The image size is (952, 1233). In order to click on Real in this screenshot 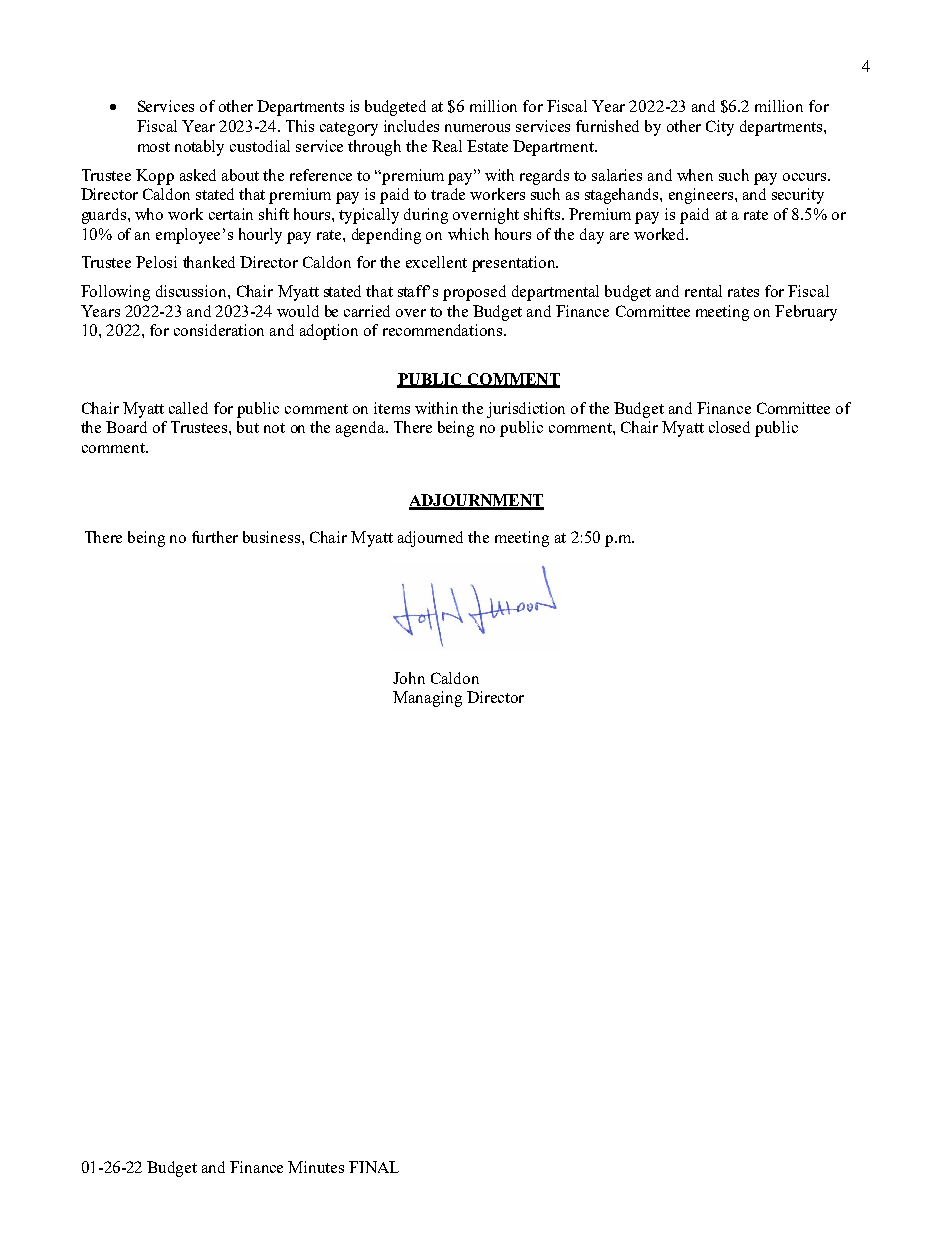, I will do `click(447, 146)`.
